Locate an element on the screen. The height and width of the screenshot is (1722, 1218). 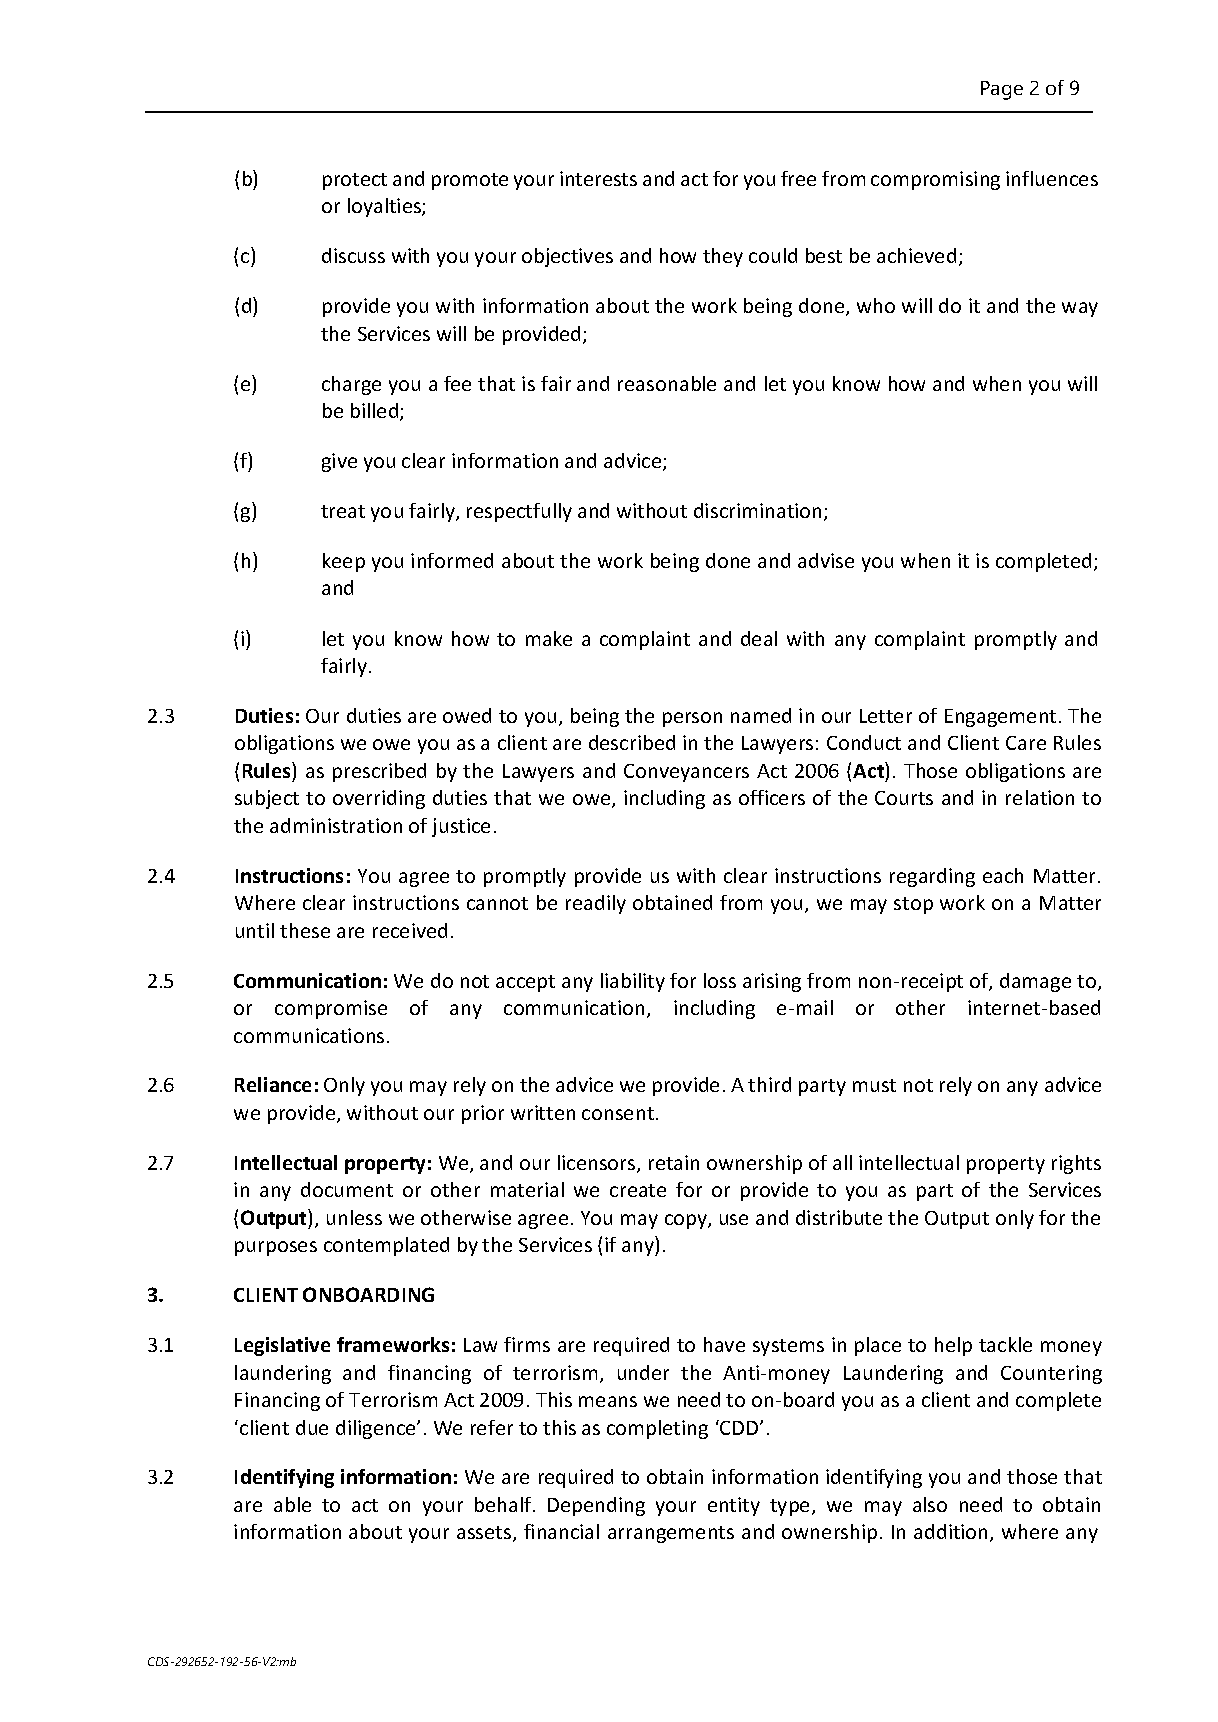
damage is located at coordinates (1035, 982).
